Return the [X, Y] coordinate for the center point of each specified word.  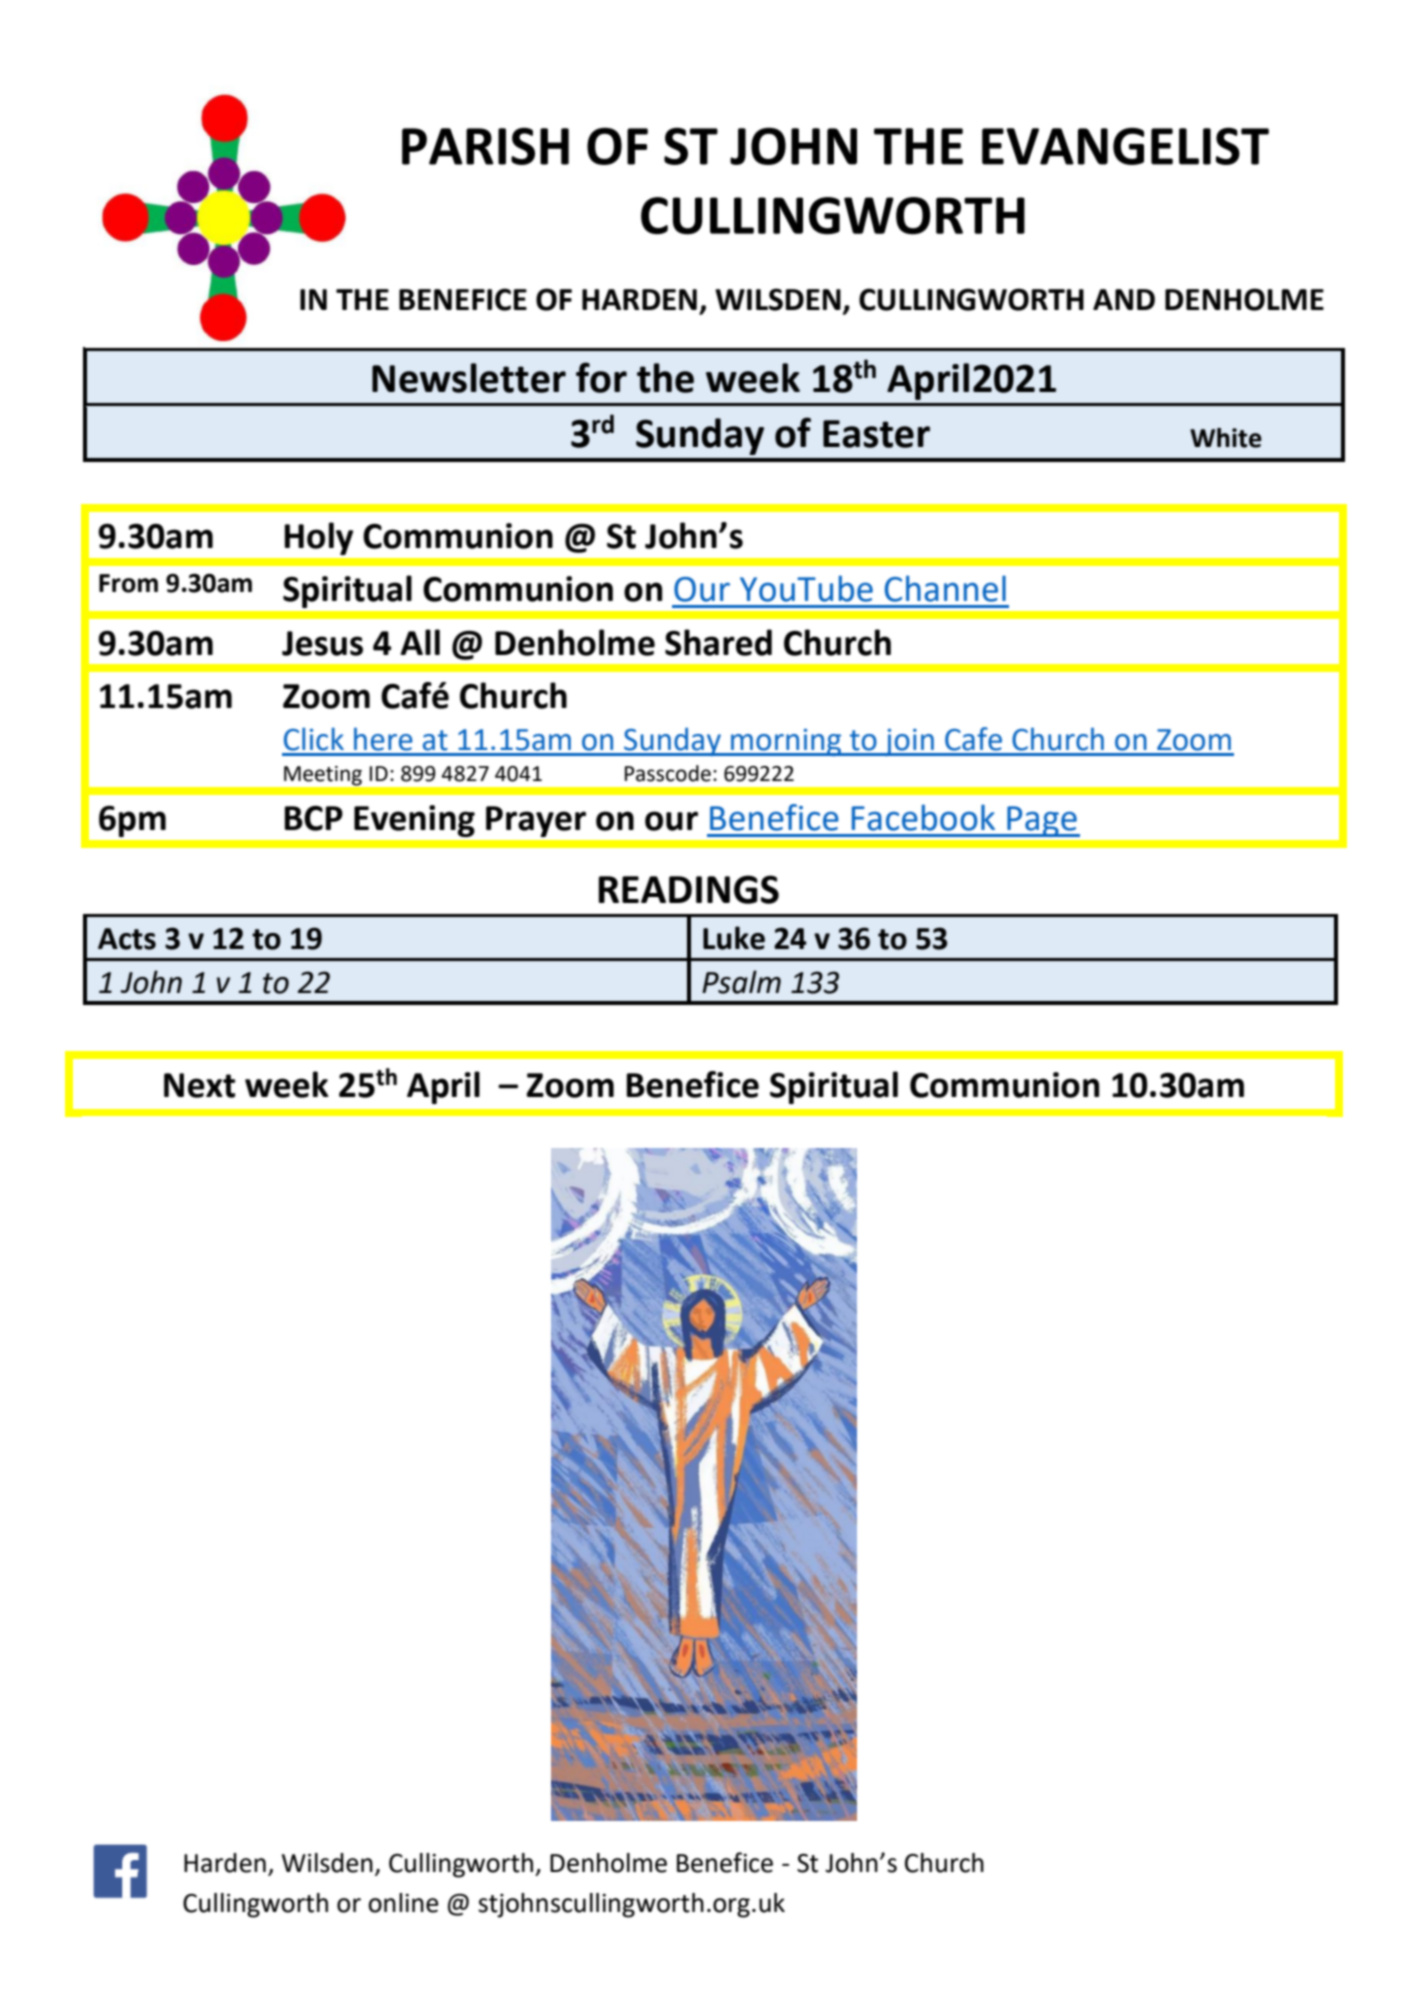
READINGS [689, 889]
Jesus [322, 643]
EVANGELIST [1125, 146]
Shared [718, 642]
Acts [127, 939]
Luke [734, 938]
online [403, 1903]
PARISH [485, 146]
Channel [945, 588]
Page [1042, 821]
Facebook [923, 817]
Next [199, 1085]
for [601, 377]
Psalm [741, 982]
